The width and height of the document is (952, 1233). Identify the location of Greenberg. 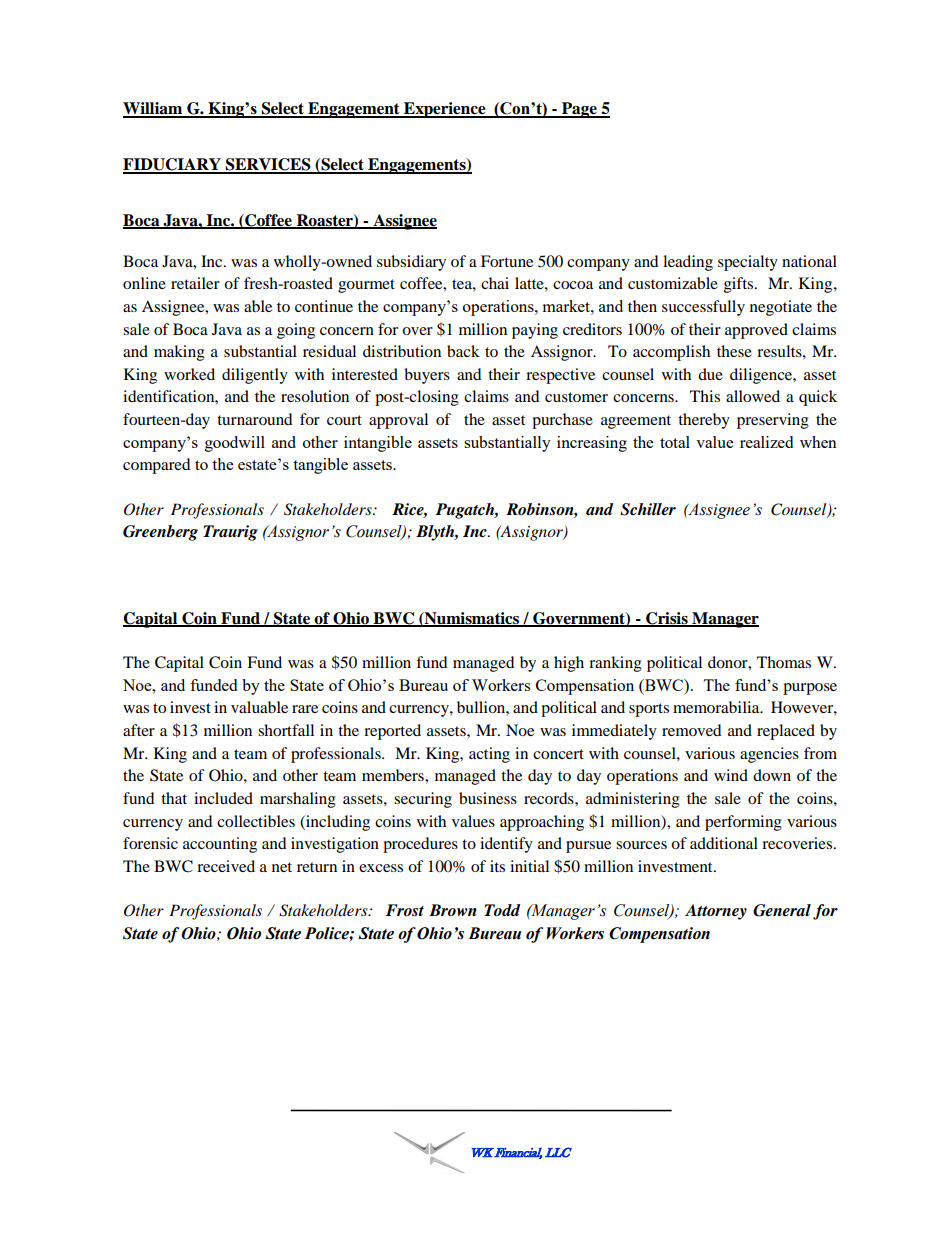
(160, 533).
